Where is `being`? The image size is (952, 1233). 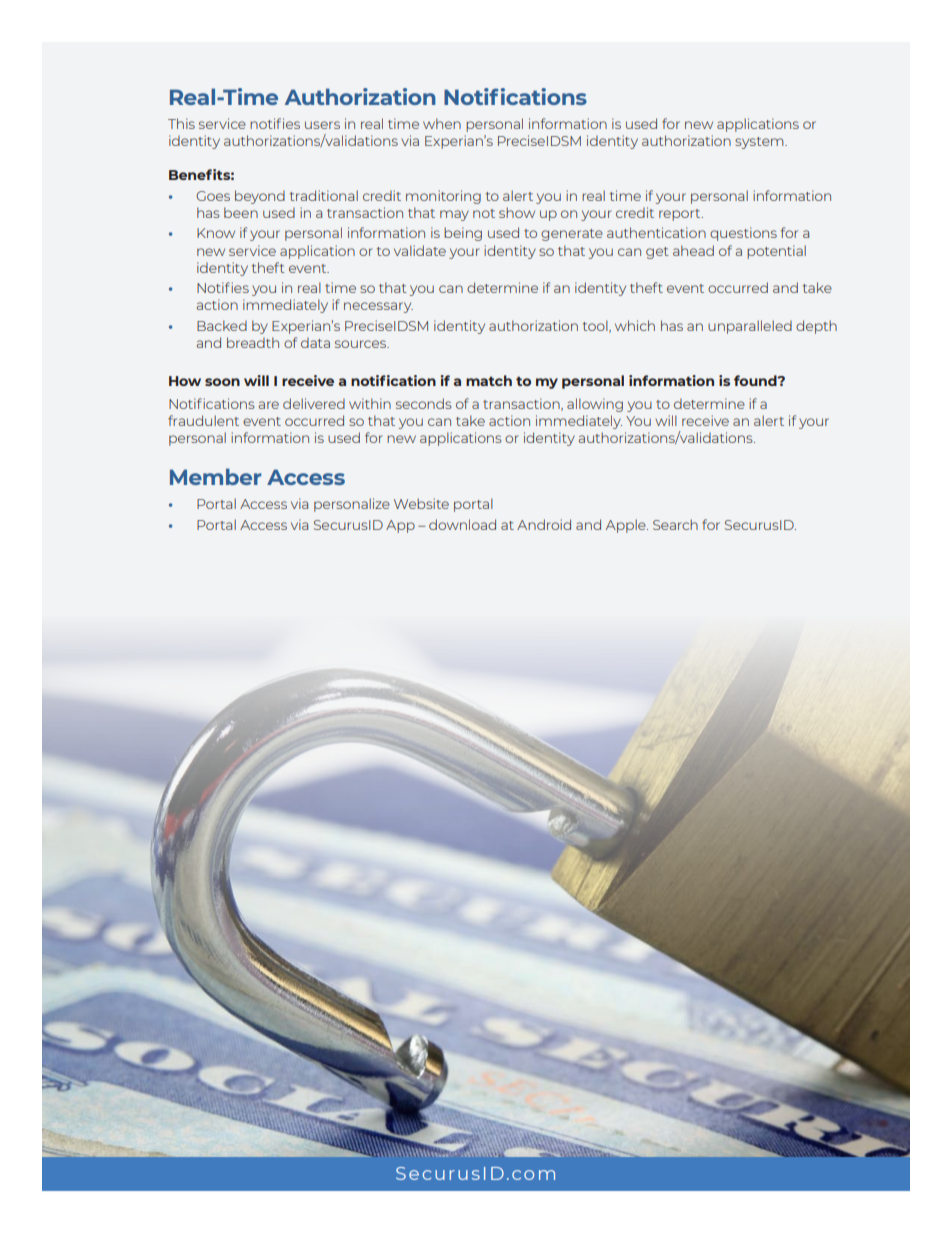
being is located at coordinates (463, 234).
